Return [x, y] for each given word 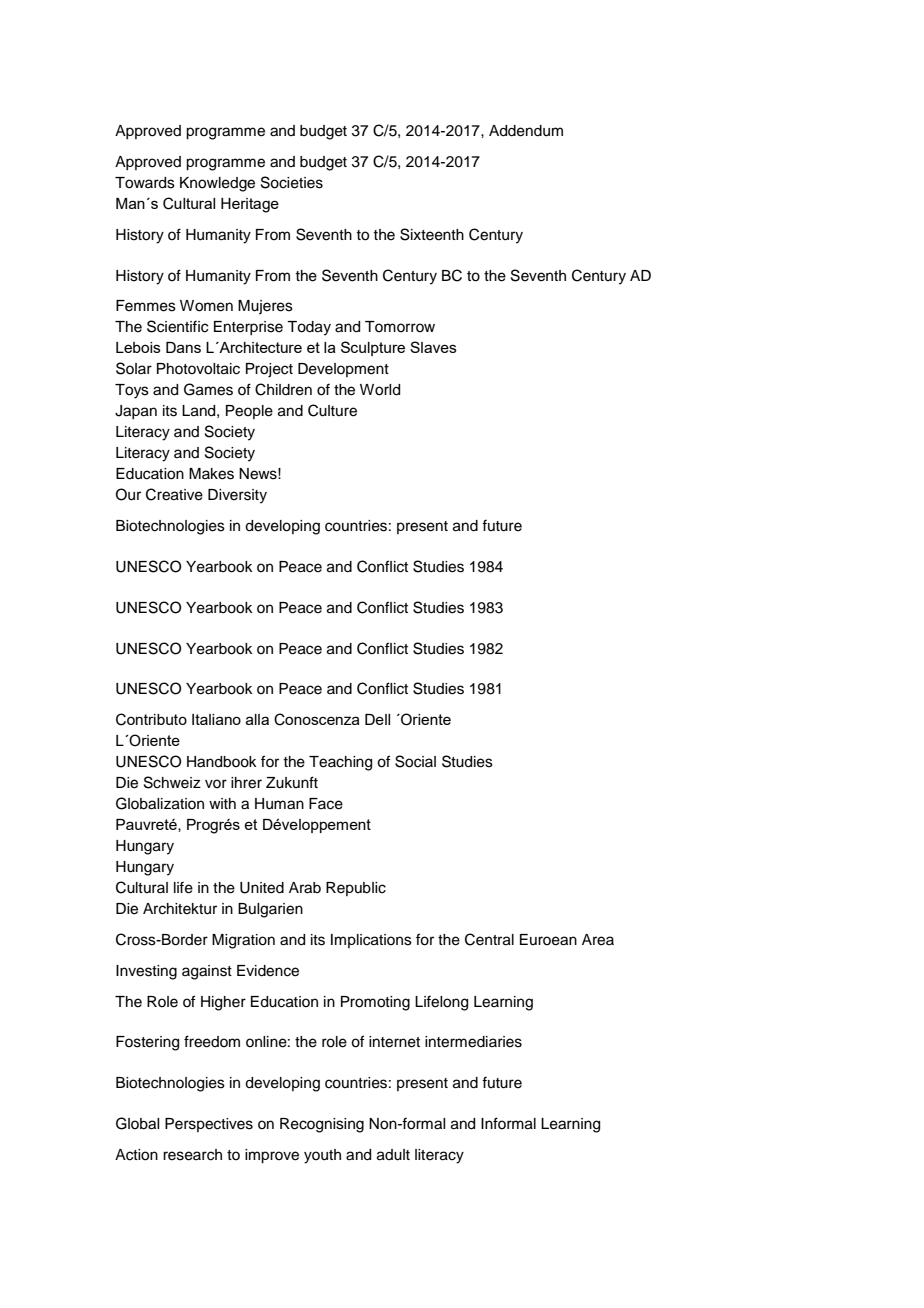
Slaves [433, 347]
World [380, 390]
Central [489, 939]
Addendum [526, 131]
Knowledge [217, 184]
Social [415, 761]
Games [208, 389]
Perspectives [209, 1125]
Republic [356, 889]
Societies [292, 182]
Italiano [216, 719]
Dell [377, 719]
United [262, 888]
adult [393, 1155]
